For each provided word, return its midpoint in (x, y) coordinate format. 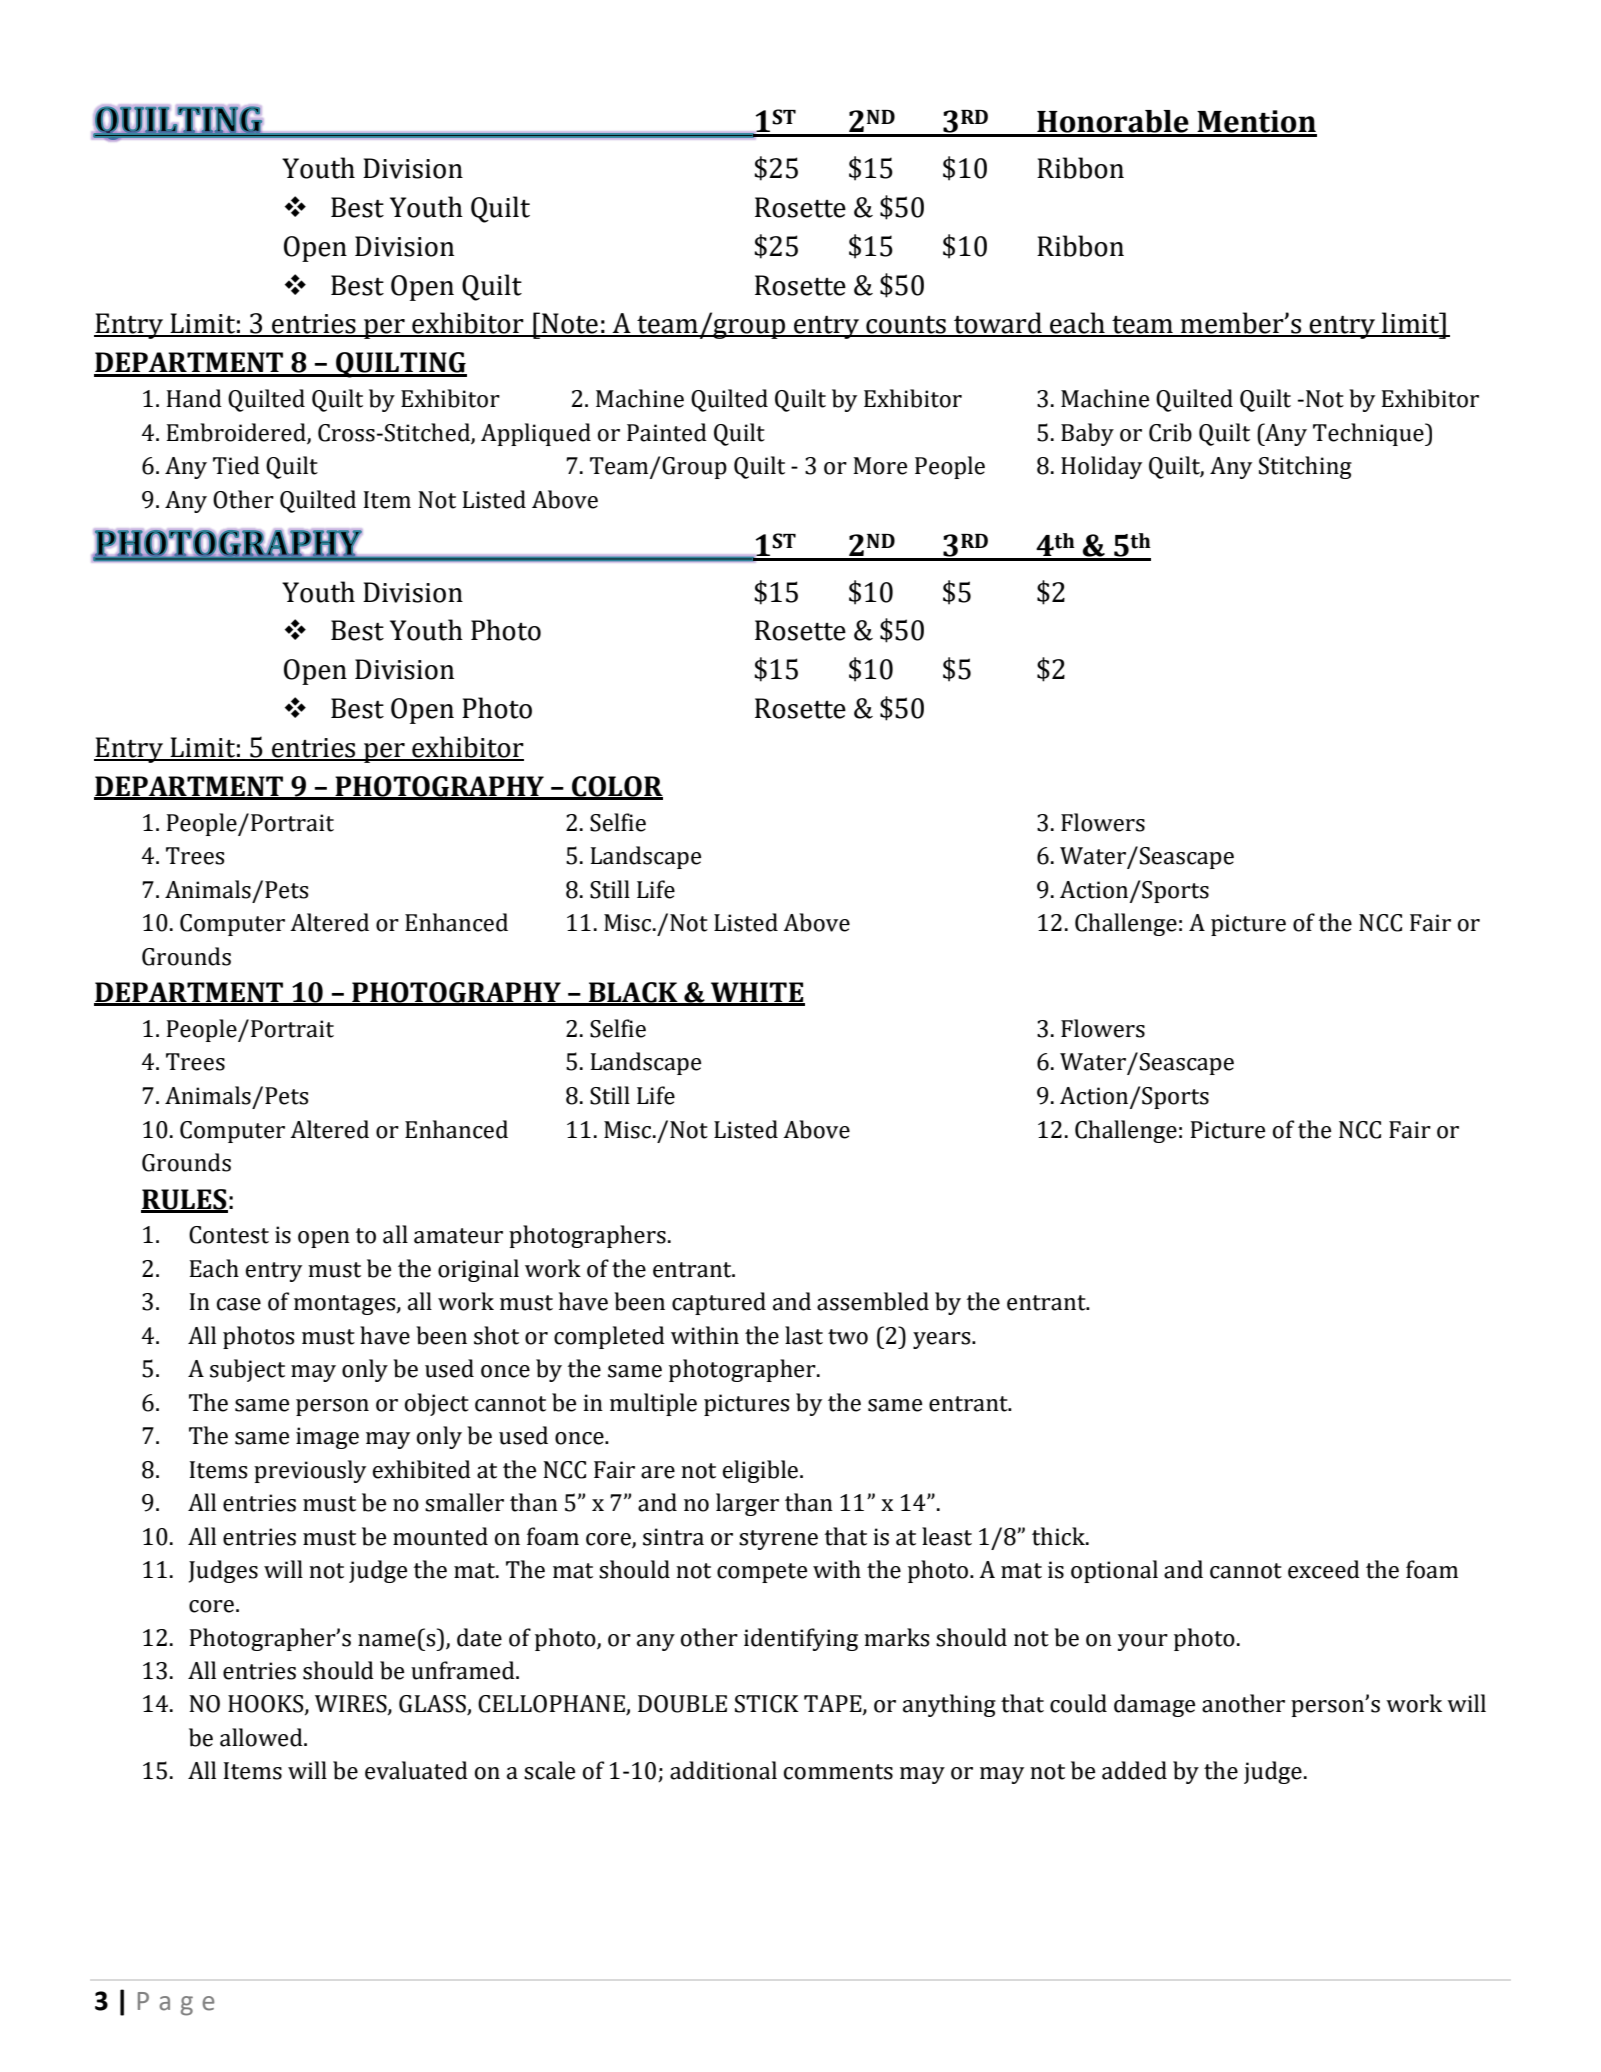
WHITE (757, 993)
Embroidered (237, 433)
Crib (1170, 432)
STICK (767, 1704)
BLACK (633, 993)
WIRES (352, 1705)
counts (906, 326)
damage (1154, 1705)
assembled (873, 1301)
